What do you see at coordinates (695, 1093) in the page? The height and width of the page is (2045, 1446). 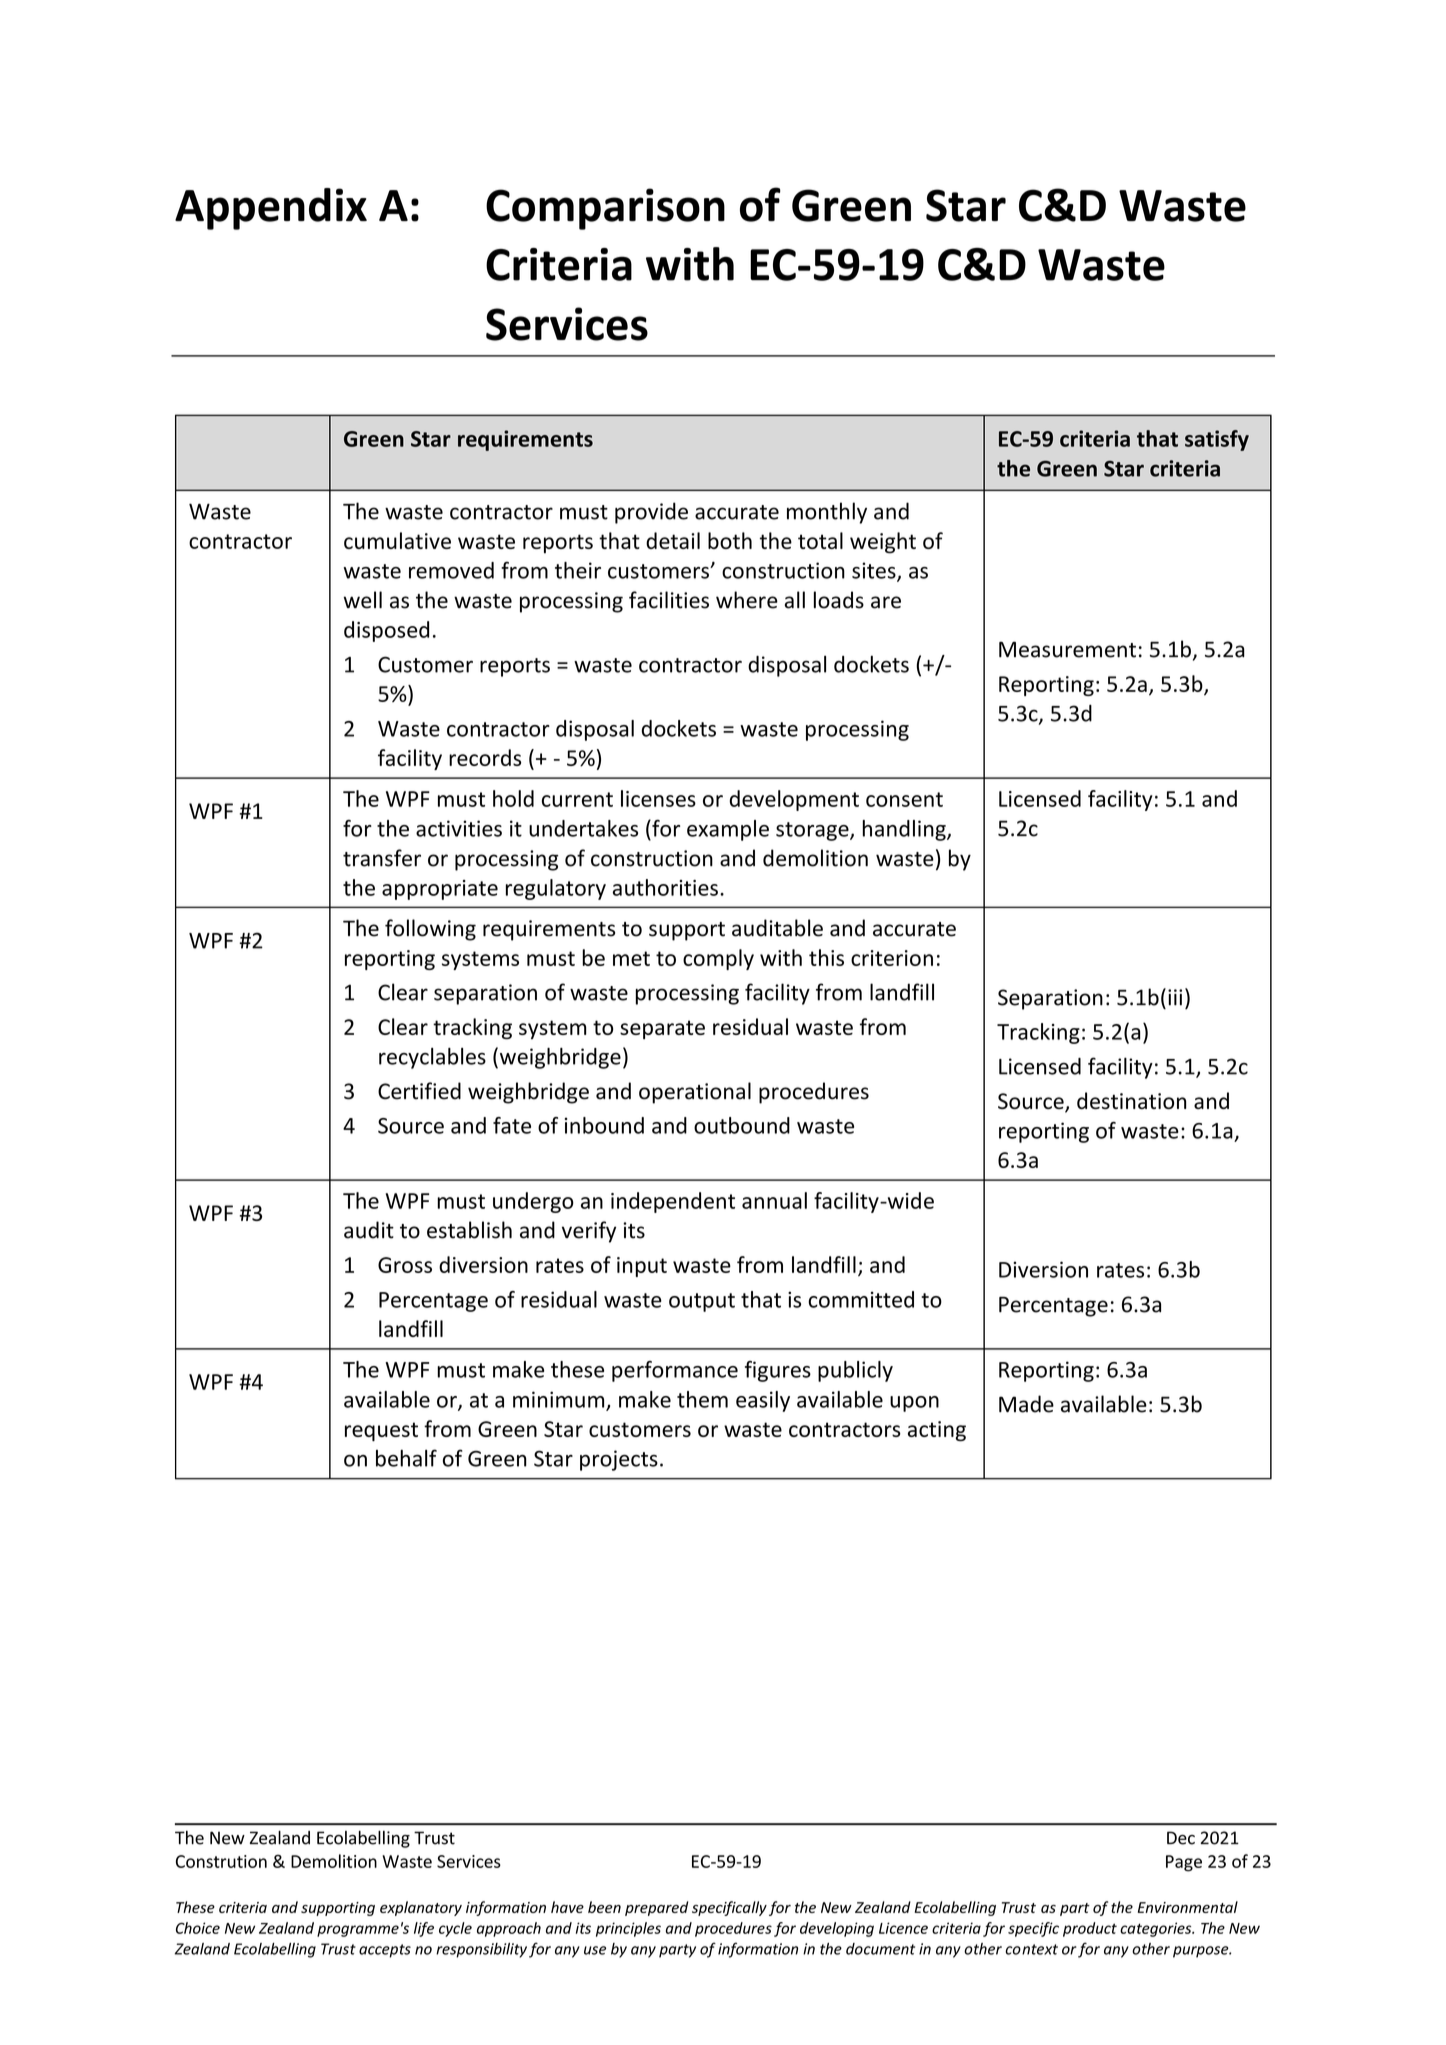 I see `operational` at bounding box center [695, 1093].
